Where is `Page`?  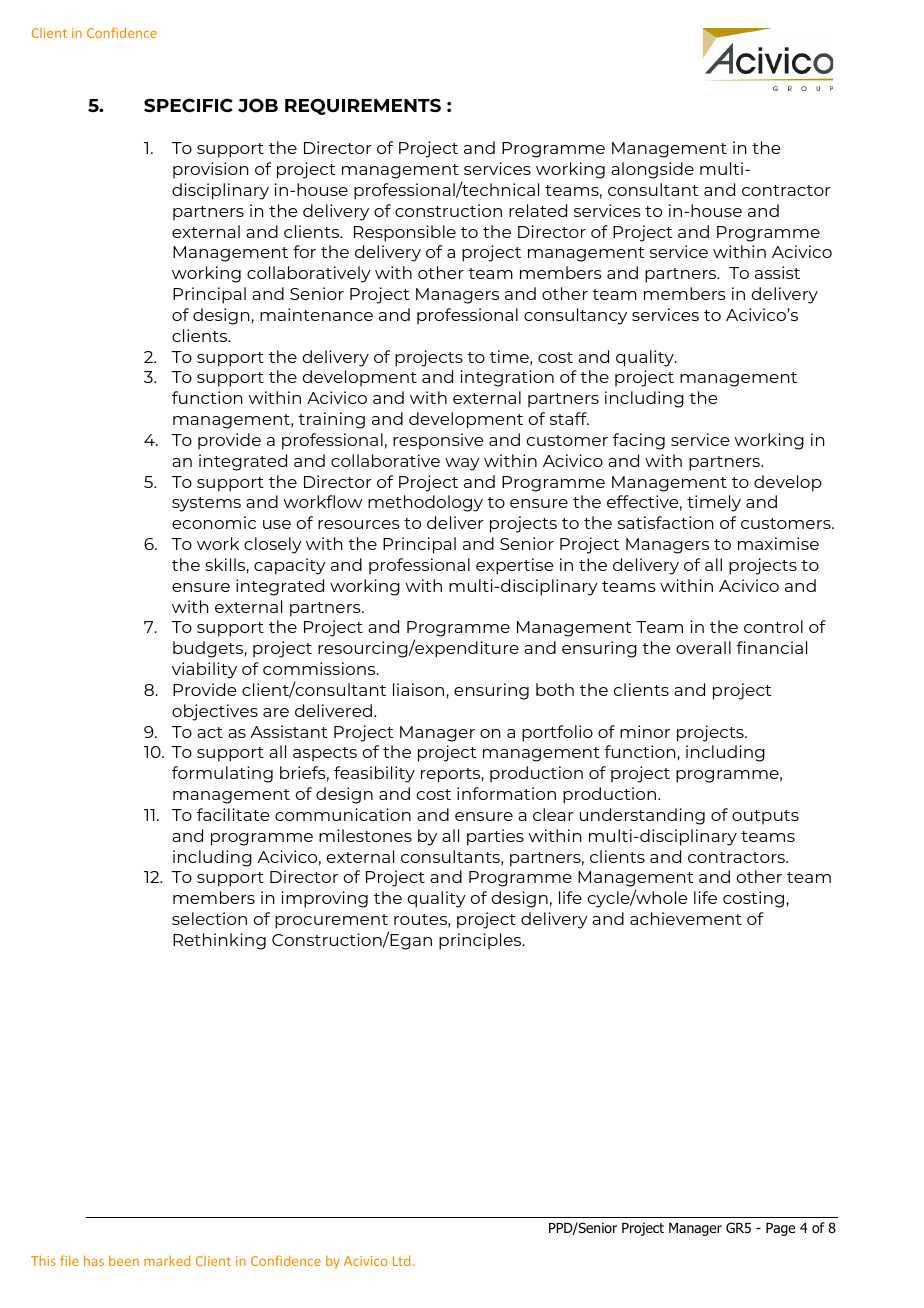
Page is located at coordinates (781, 1229).
